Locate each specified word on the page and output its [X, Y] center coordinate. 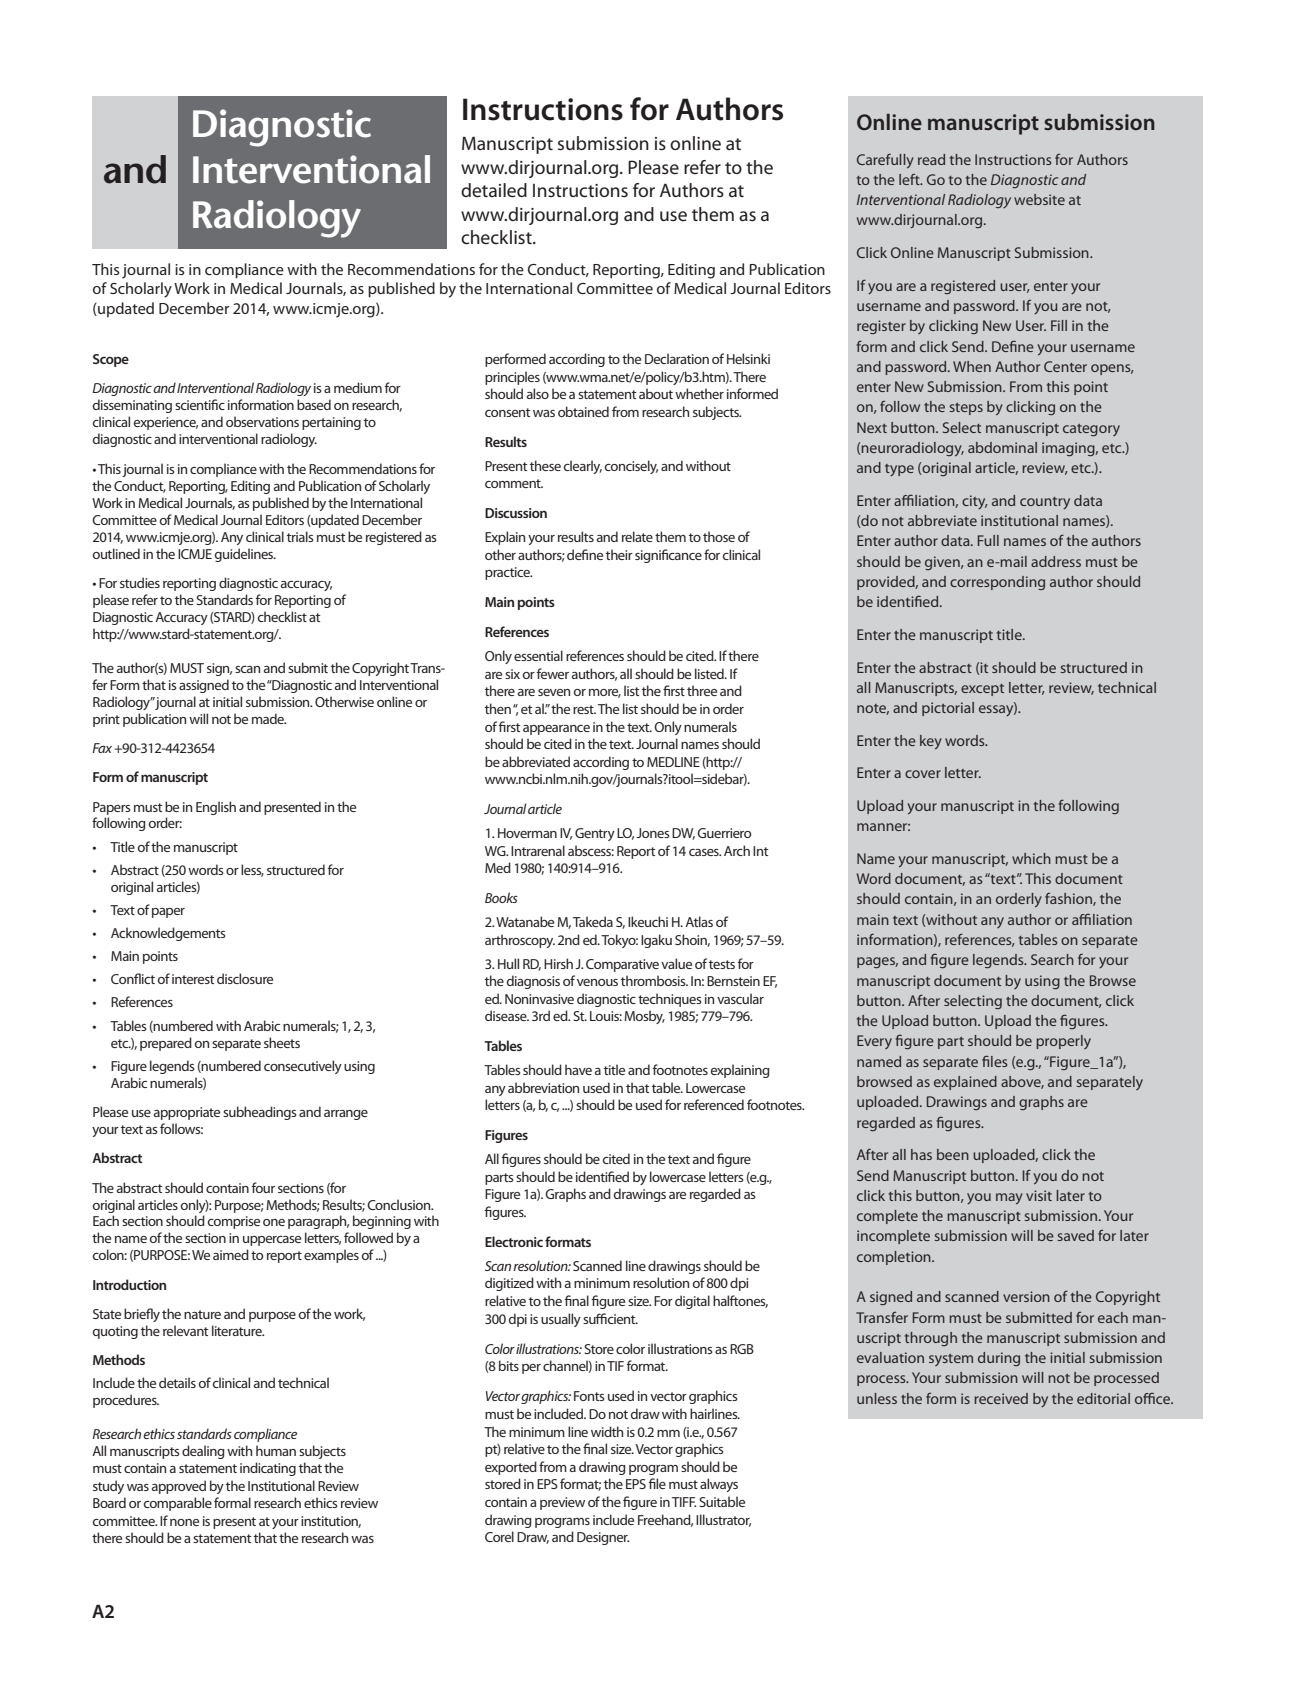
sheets [282, 1042]
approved [179, 1487]
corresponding [997, 583]
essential [538, 655]
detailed [494, 190]
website [1039, 199]
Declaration [677, 358]
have [578, 1069]
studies [140, 582]
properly [1063, 1042]
